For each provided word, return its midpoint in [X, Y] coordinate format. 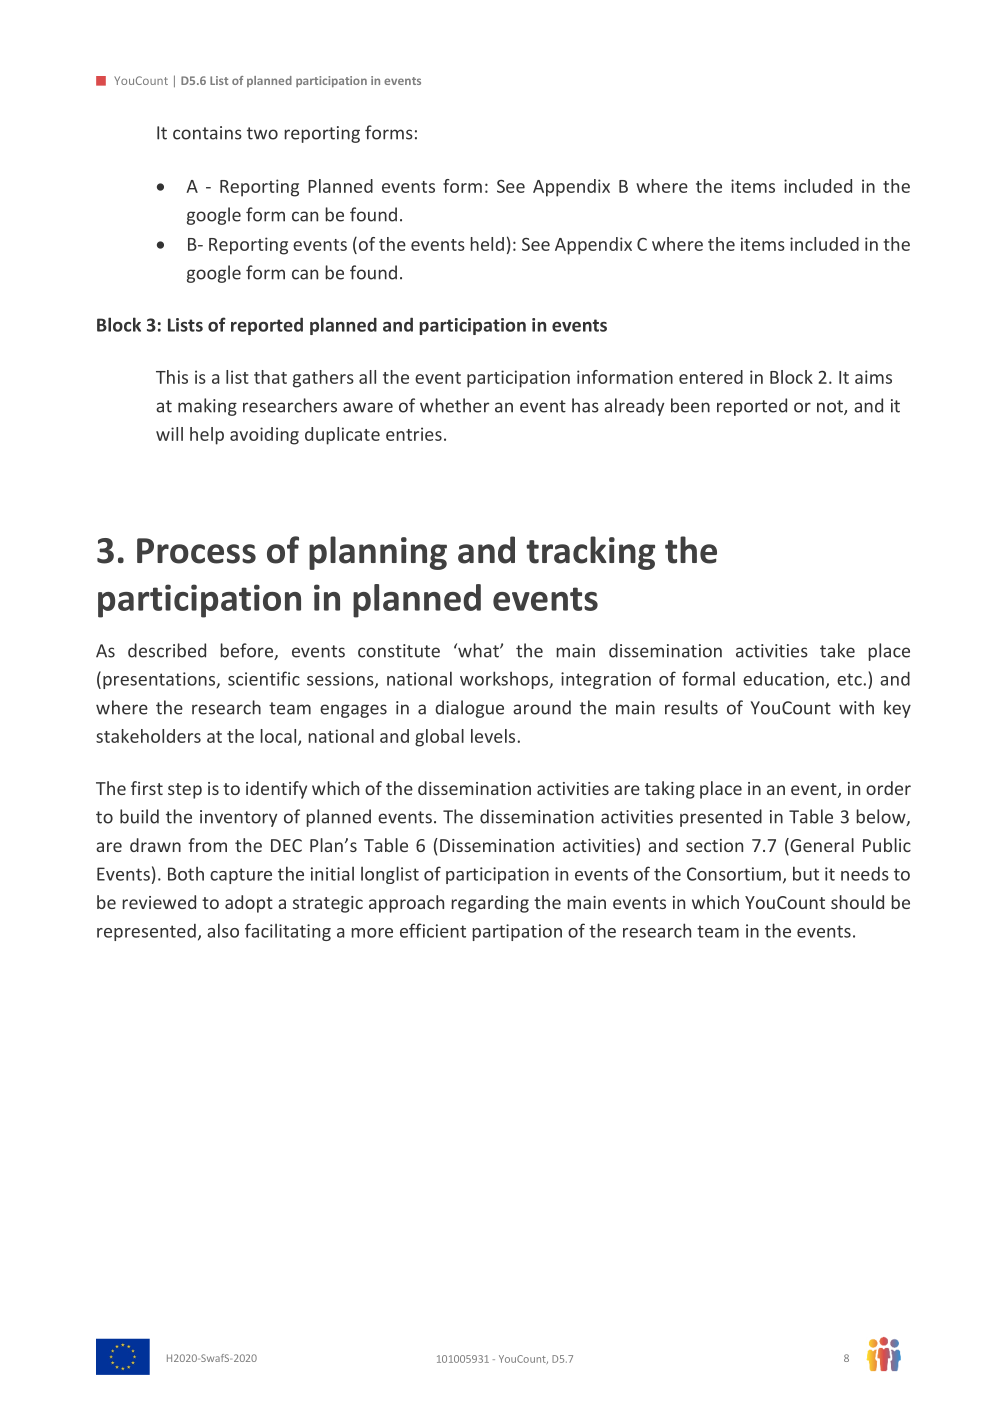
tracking [590, 553]
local [280, 737]
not [831, 407]
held [487, 244]
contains [207, 133]
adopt [249, 904]
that [270, 377]
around [542, 707]
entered [711, 377]
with [856, 707]
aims [873, 377]
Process [196, 551]
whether [454, 405]
